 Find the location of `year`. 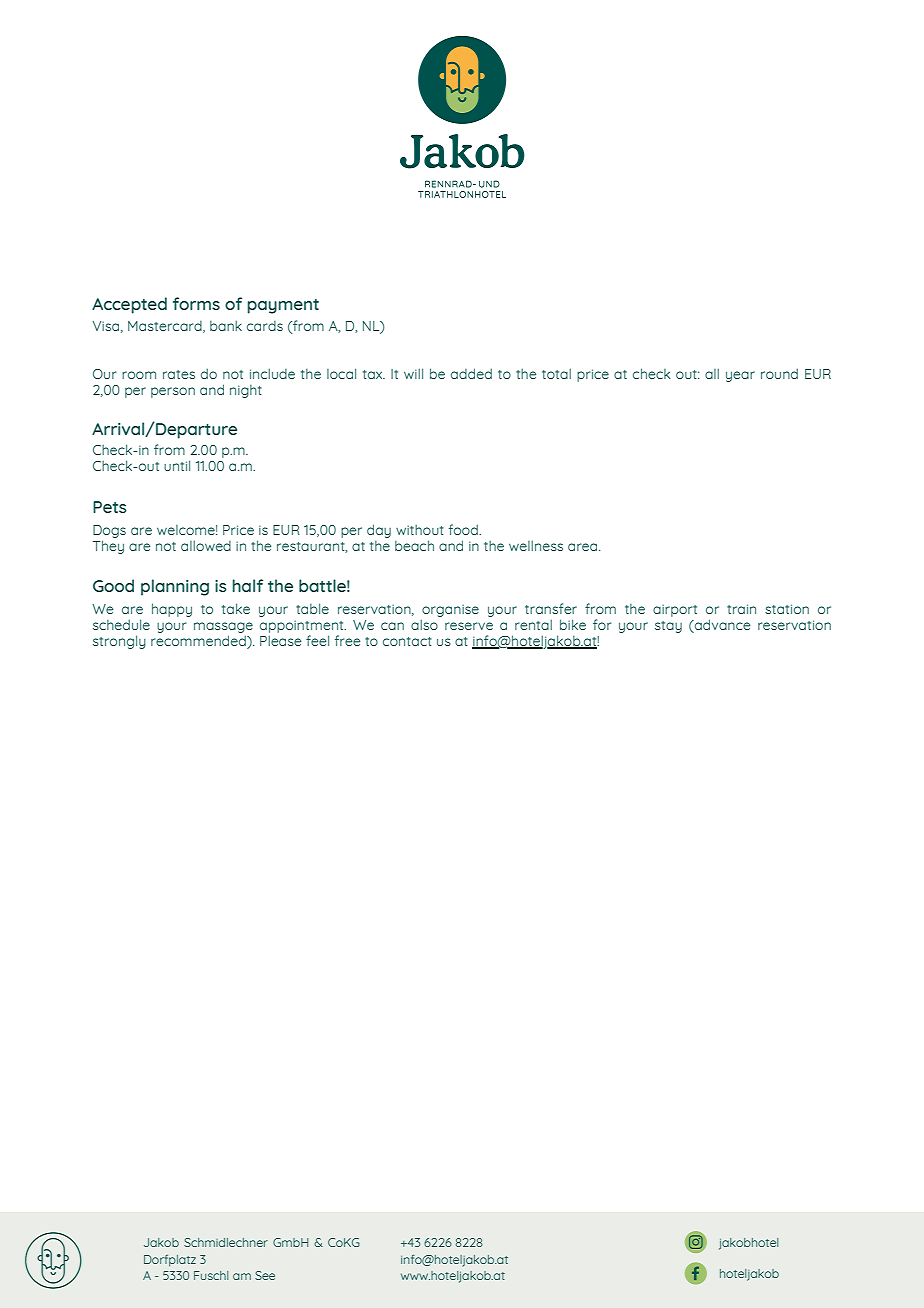

year is located at coordinates (740, 376).
